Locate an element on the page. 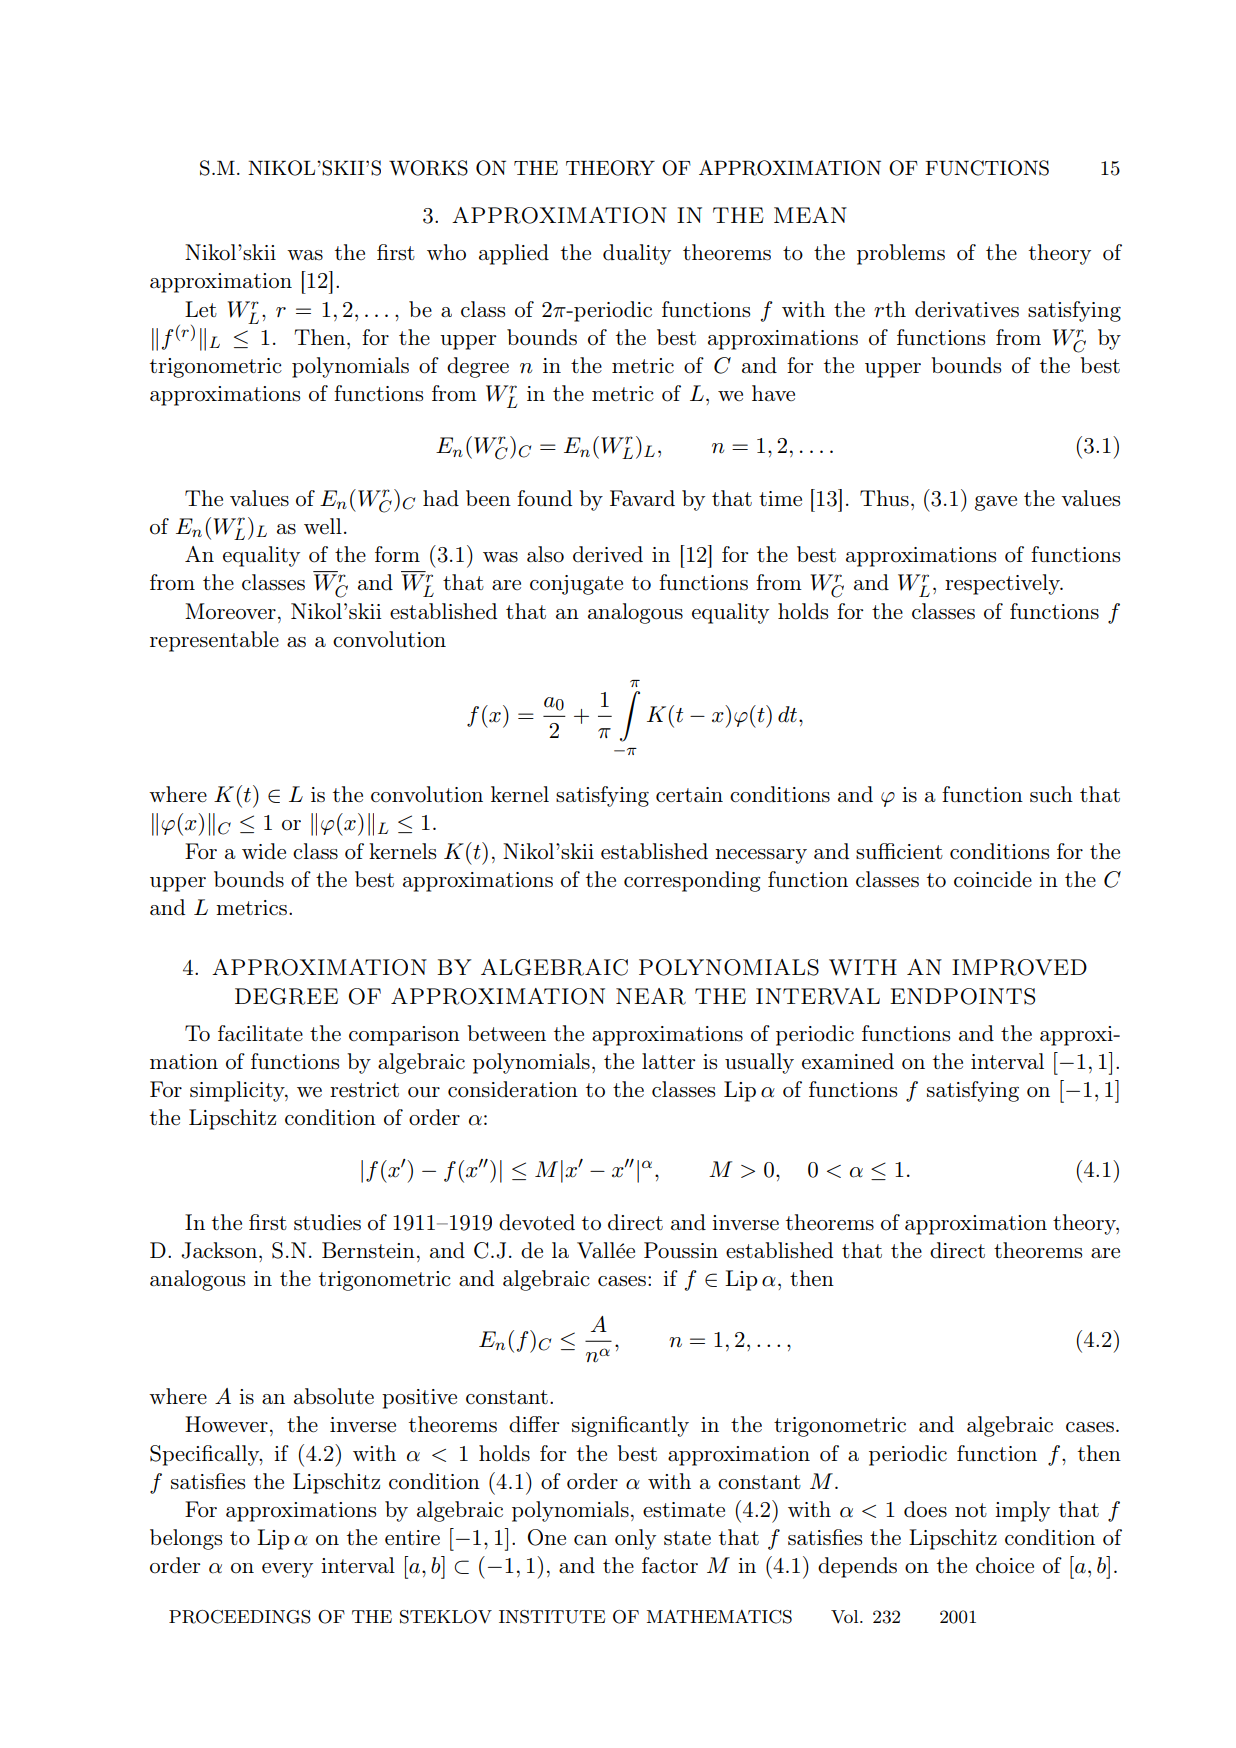 This page has height=1748, width=1236. only is located at coordinates (635, 1539).
